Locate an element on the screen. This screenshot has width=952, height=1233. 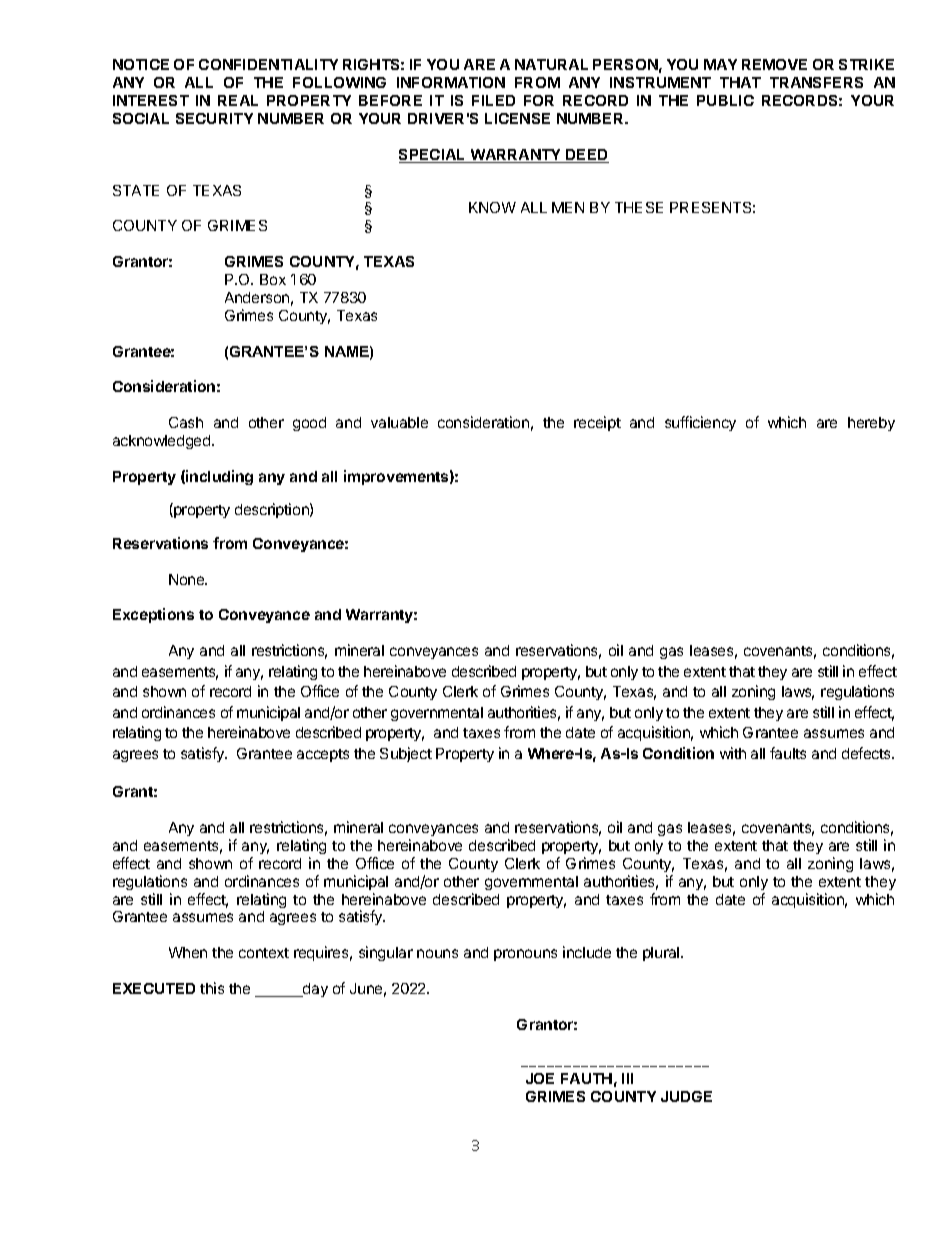
TRANSFERS is located at coordinates (816, 82).
